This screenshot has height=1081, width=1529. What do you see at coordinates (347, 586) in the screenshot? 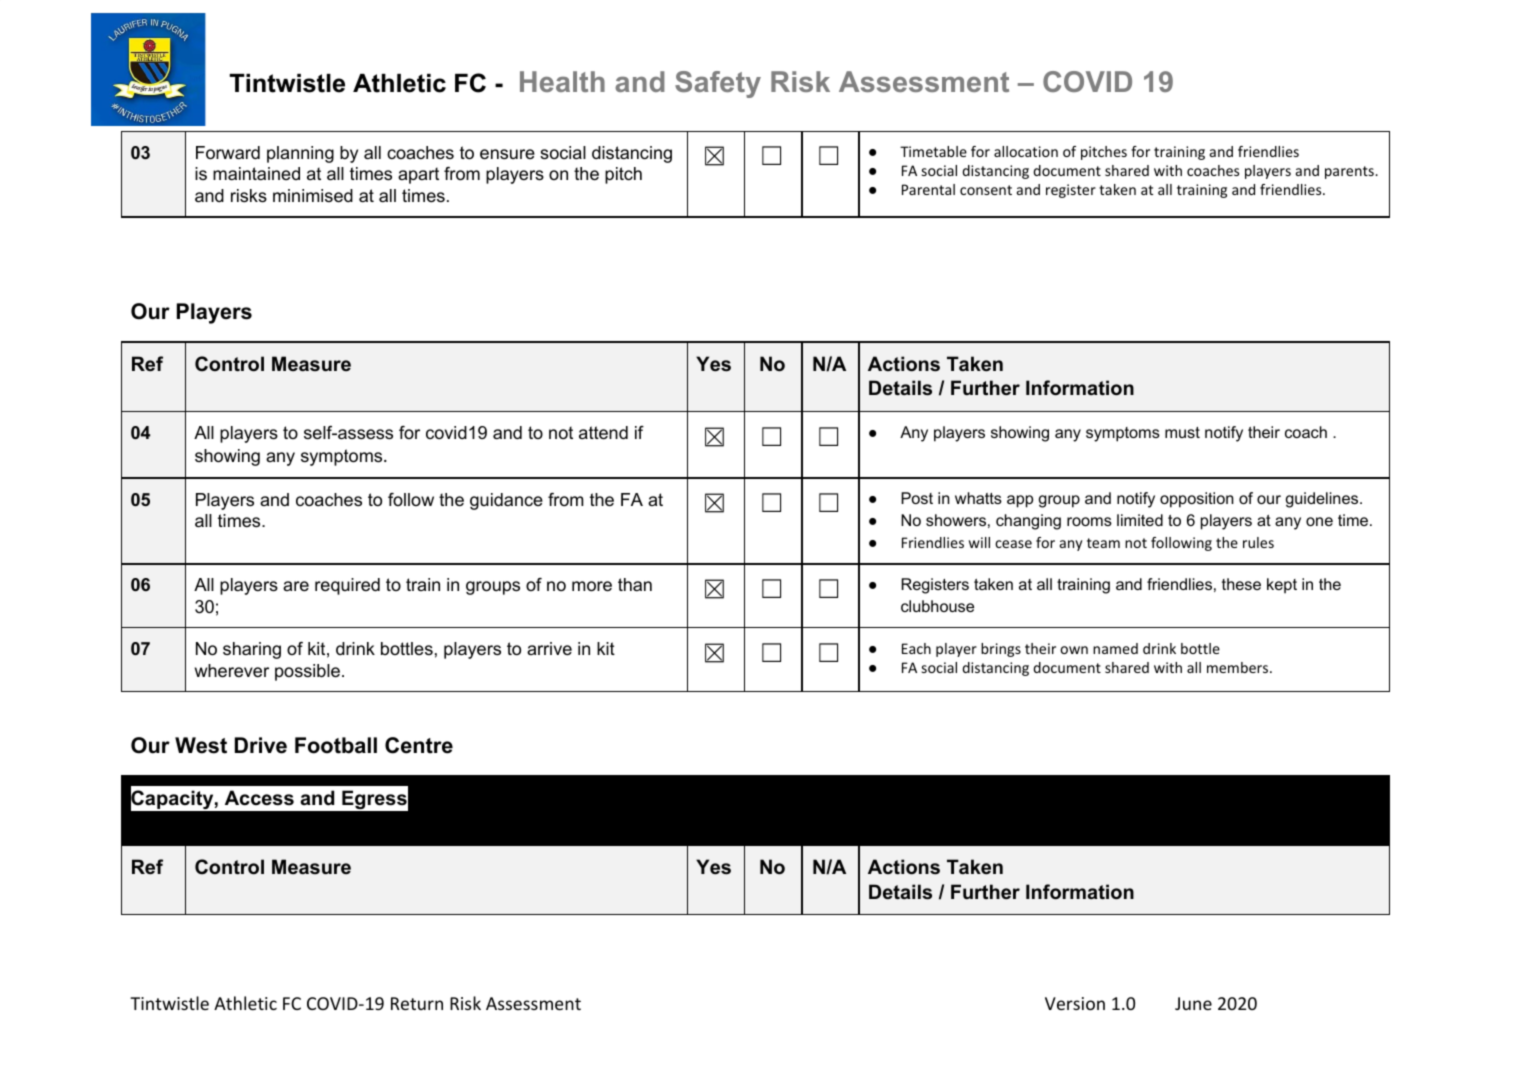
I see `required` at bounding box center [347, 586].
